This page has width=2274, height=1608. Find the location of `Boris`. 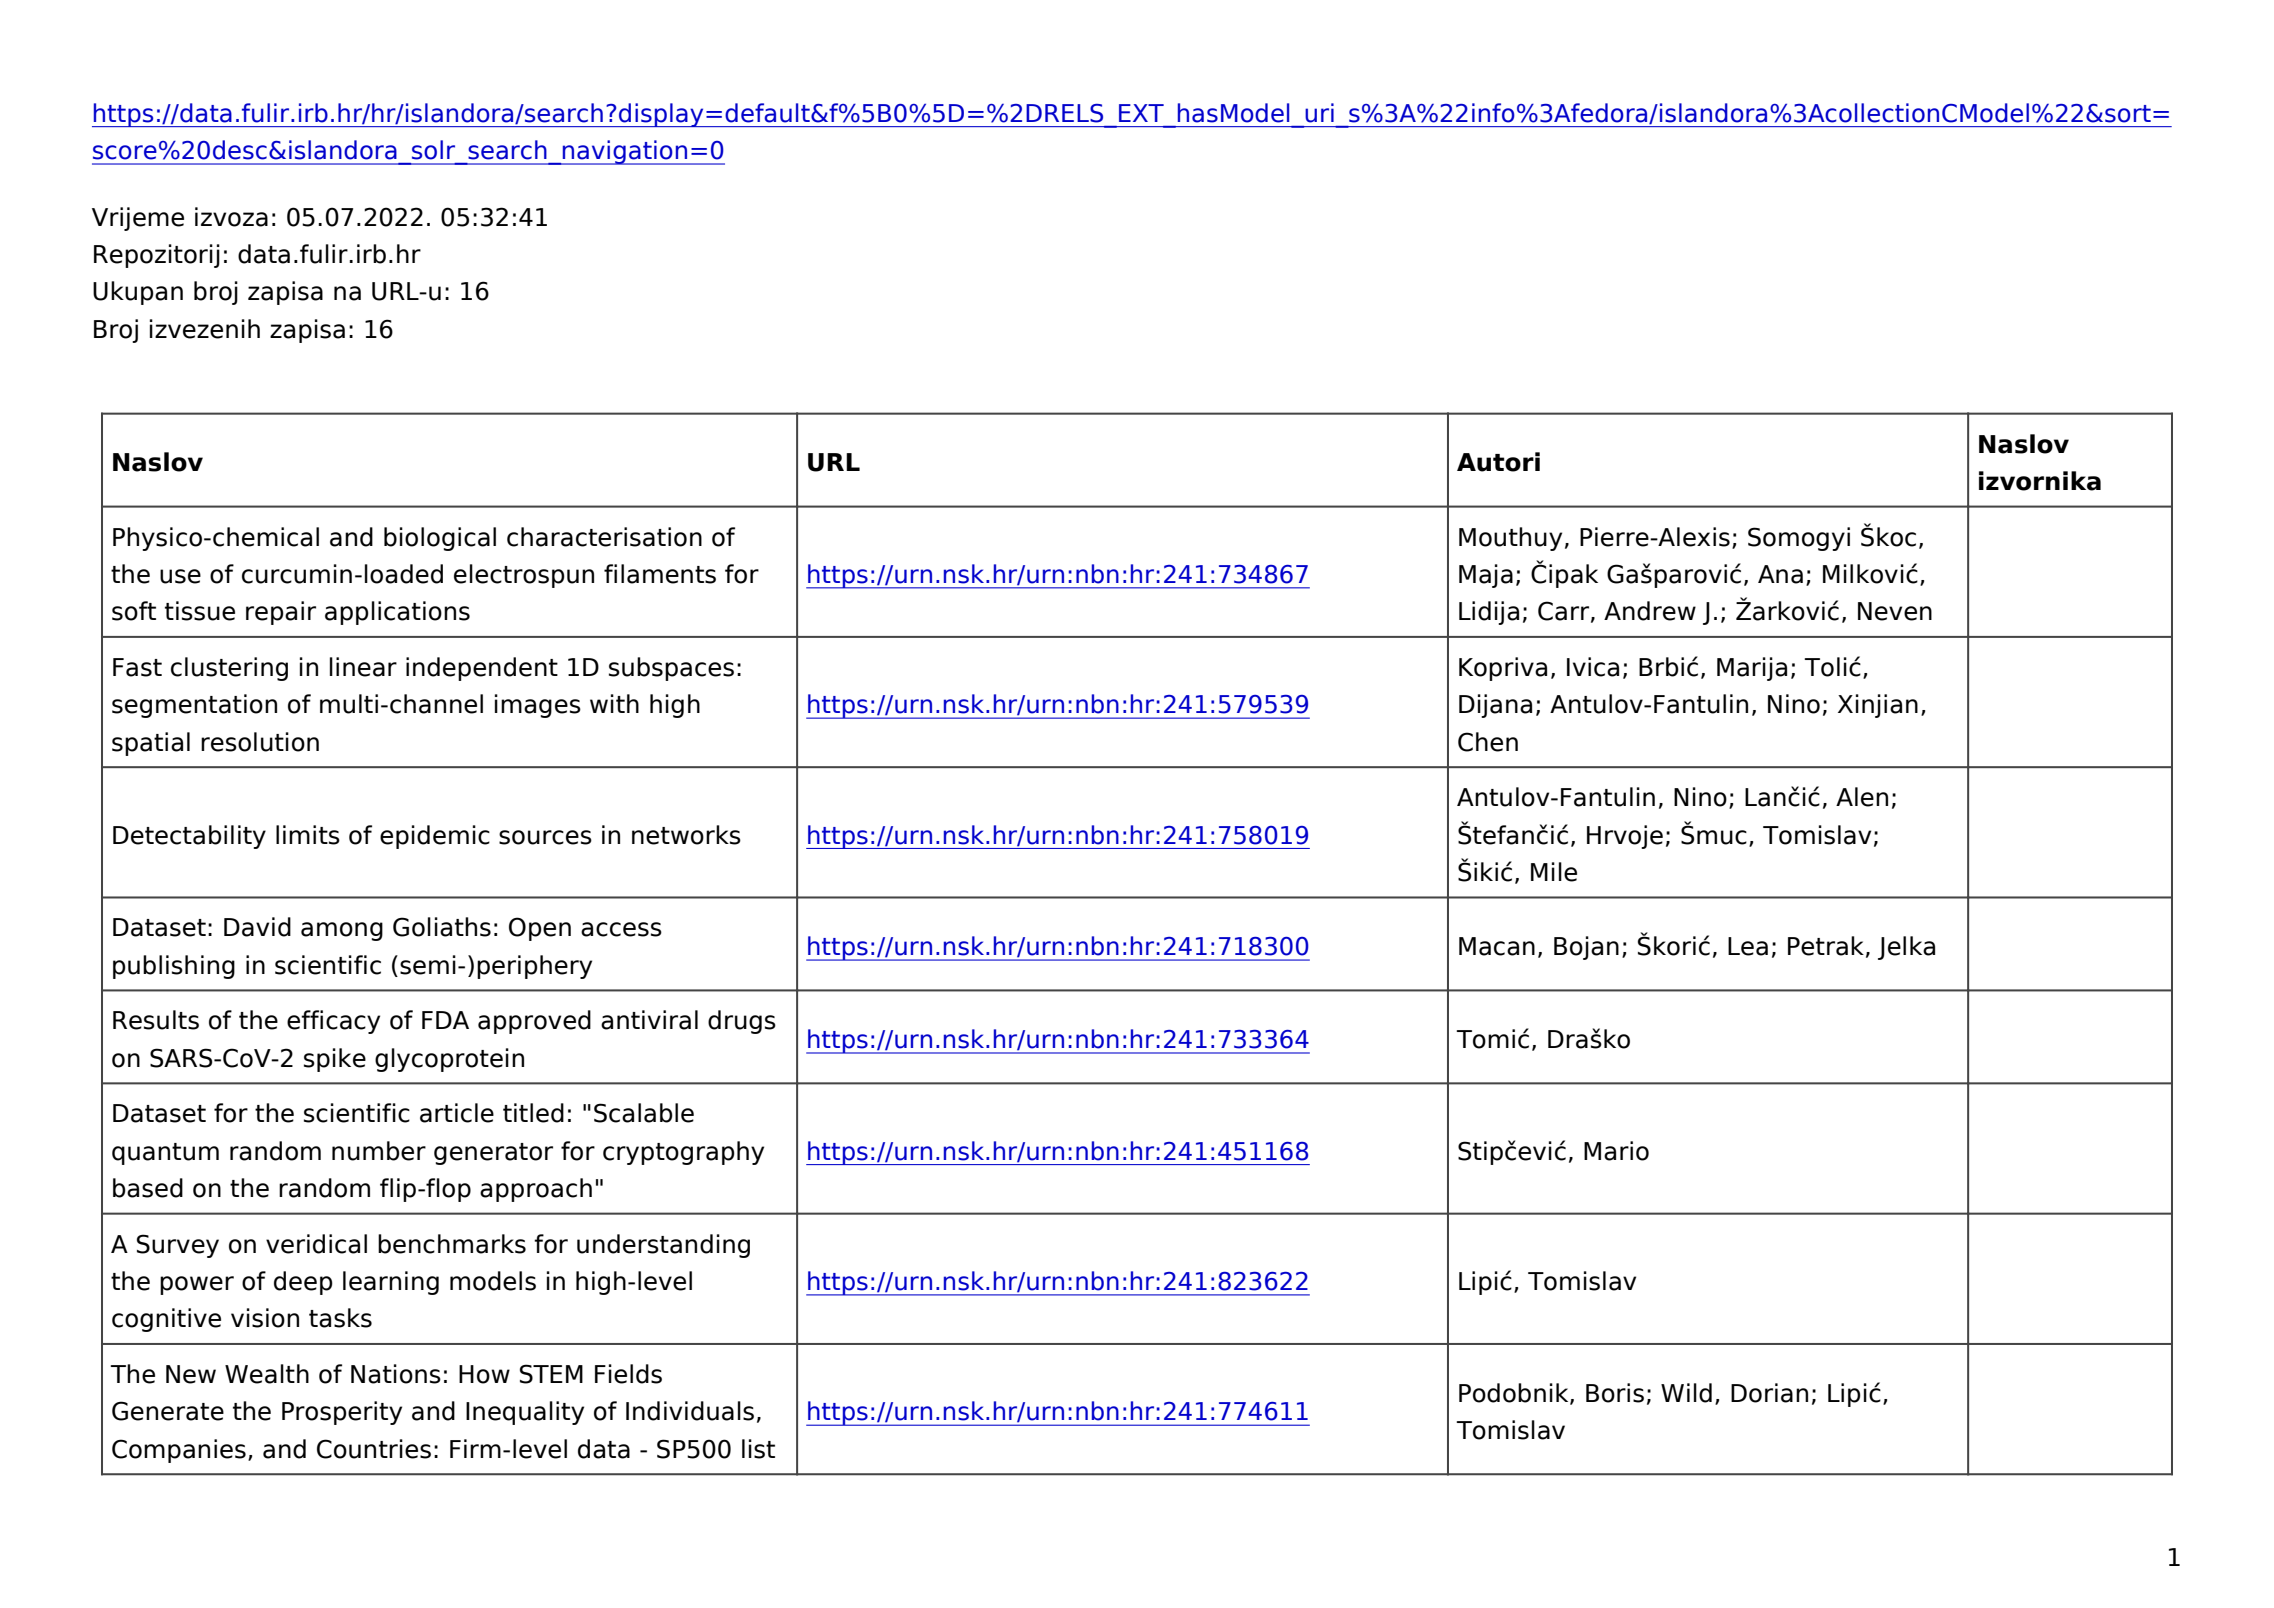

Boris is located at coordinates (1615, 1393).
